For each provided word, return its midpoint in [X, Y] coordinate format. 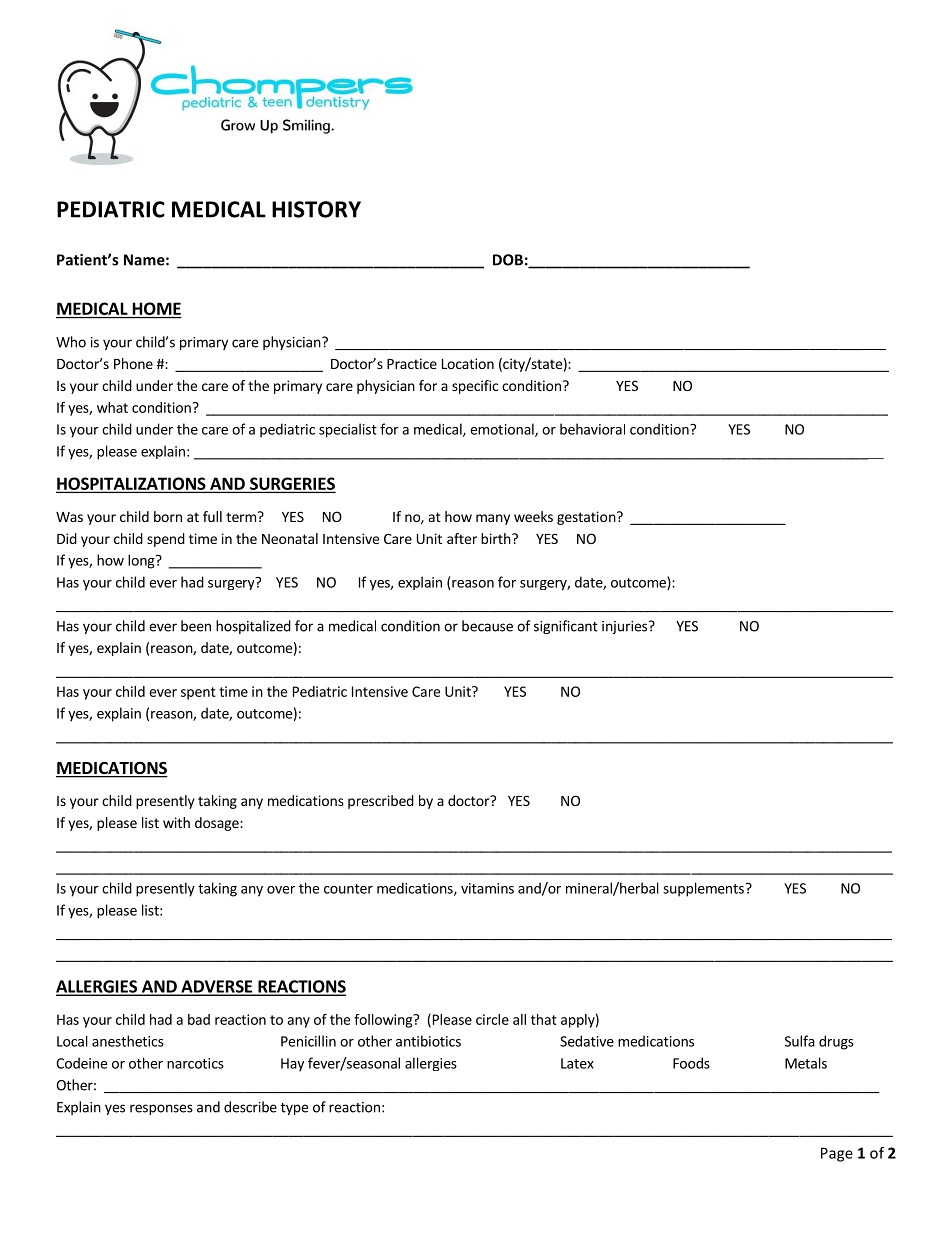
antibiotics [428, 1041]
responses [161, 1109]
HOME [157, 308]
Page [837, 1154]
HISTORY [316, 209]
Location [468, 363]
